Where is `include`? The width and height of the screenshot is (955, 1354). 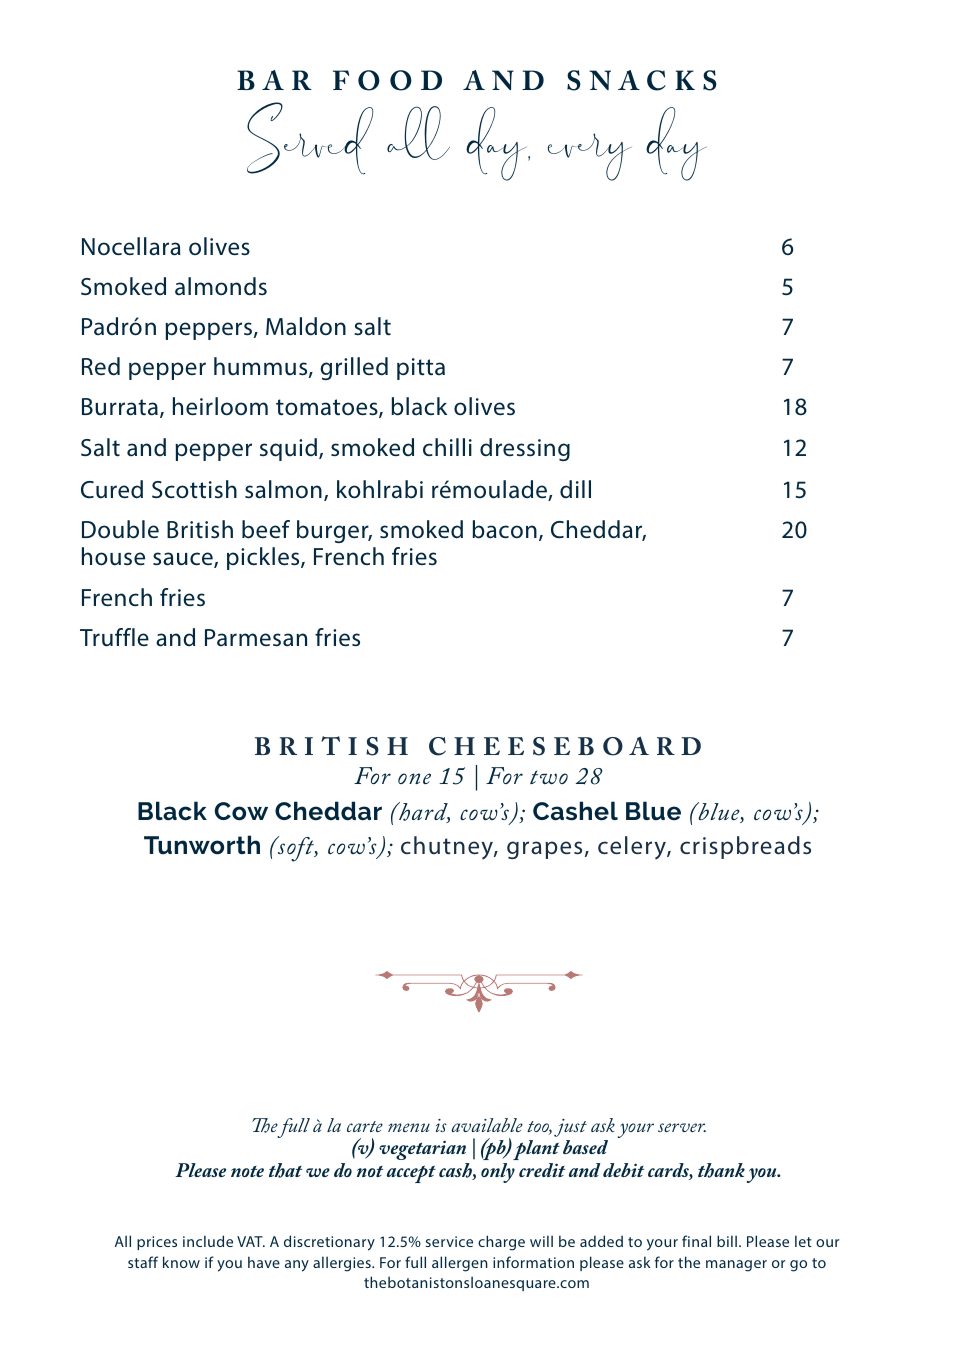
include is located at coordinates (208, 1241).
